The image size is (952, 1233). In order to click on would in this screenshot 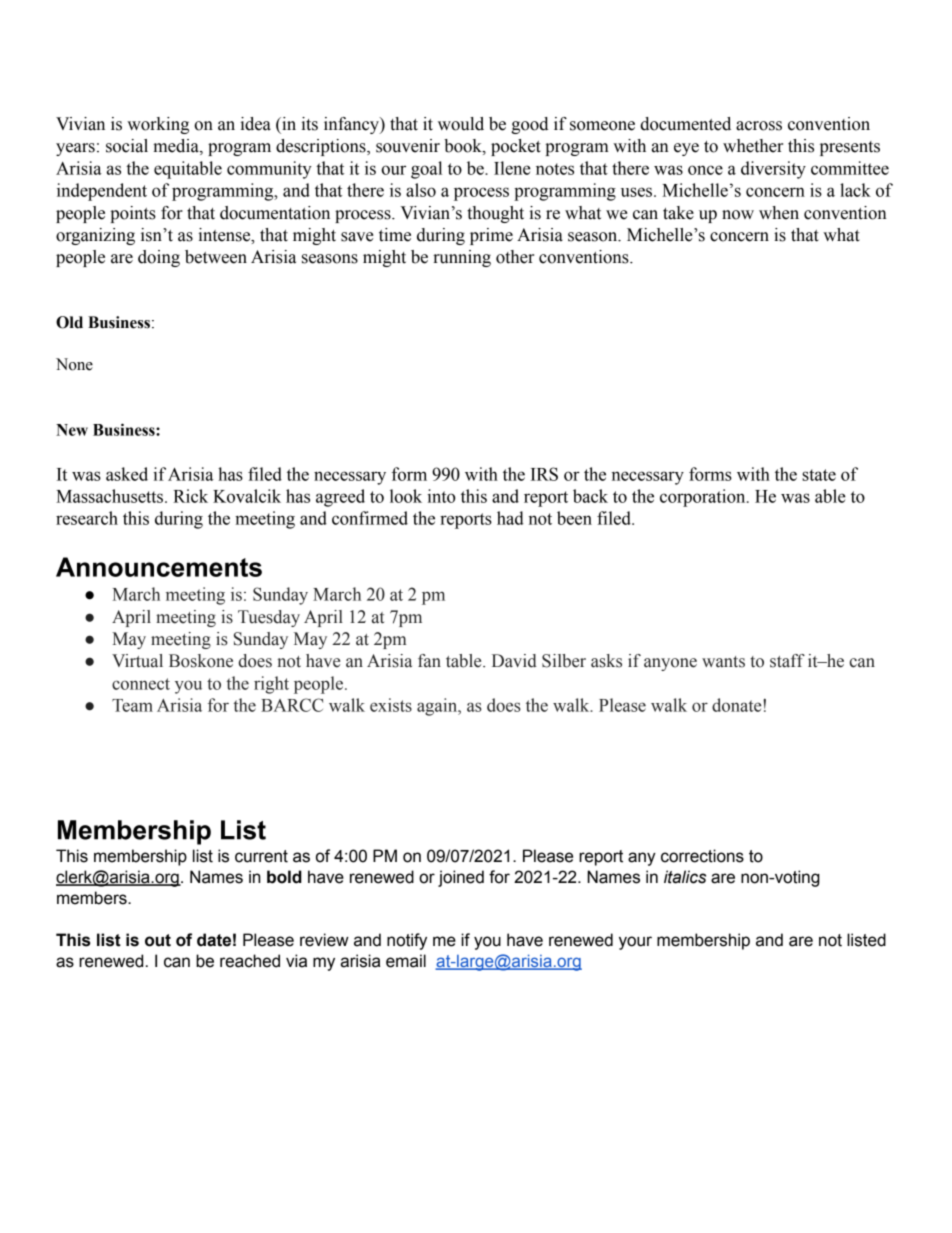, I will do `click(461, 124)`.
